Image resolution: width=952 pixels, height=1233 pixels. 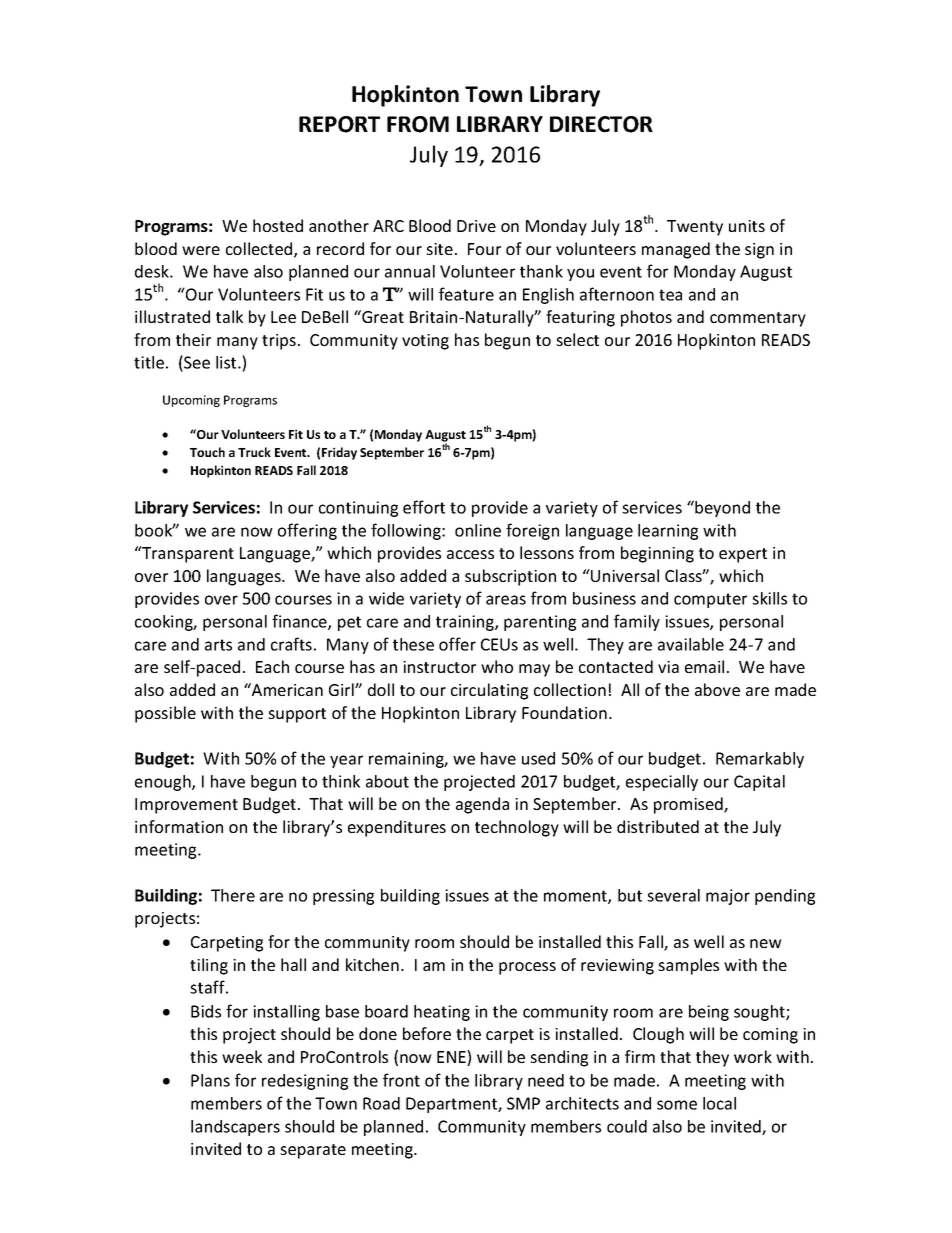 I want to click on Twenty, so click(x=695, y=228).
